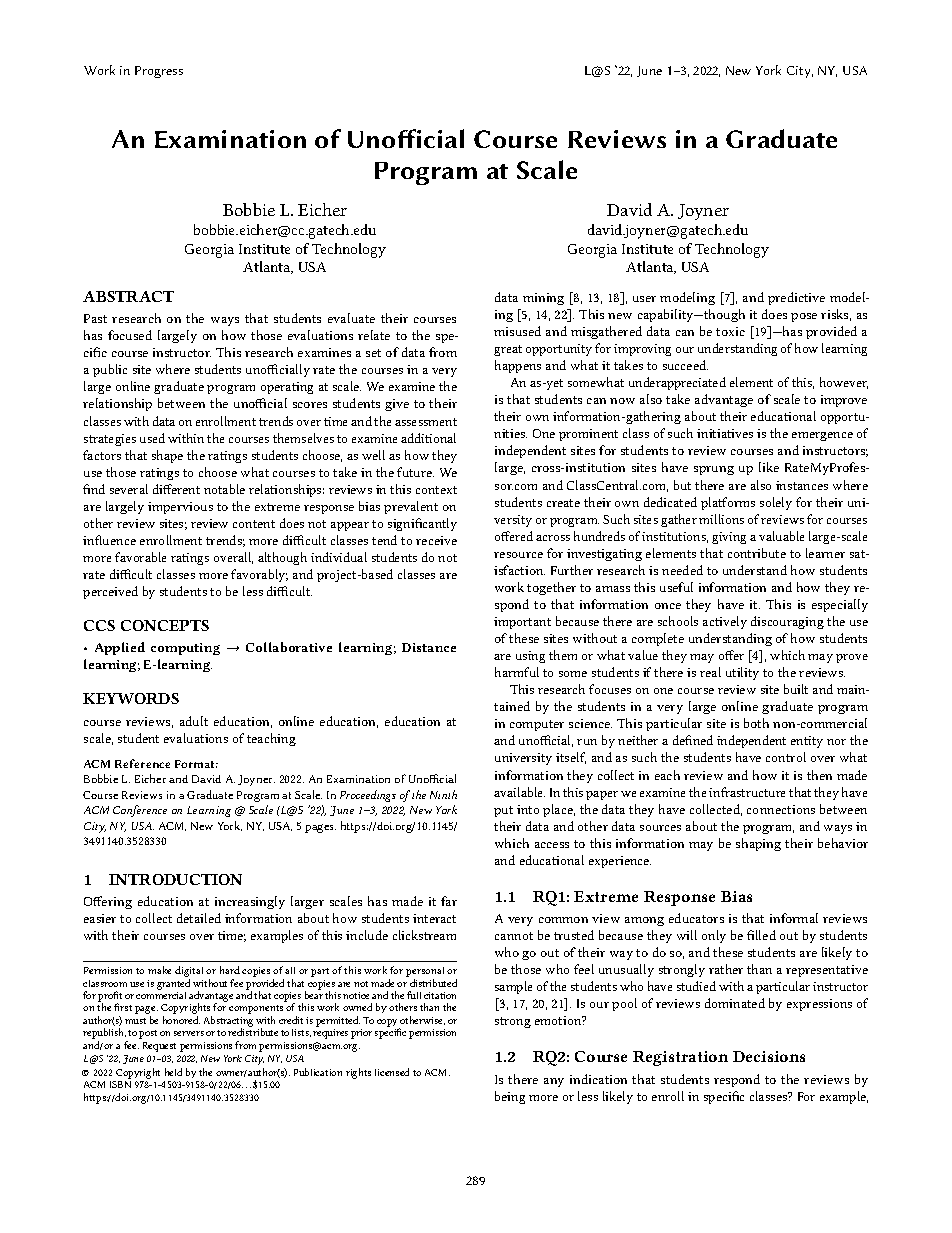  What do you see at coordinates (518, 555) in the screenshot?
I see `resource` at bounding box center [518, 555].
